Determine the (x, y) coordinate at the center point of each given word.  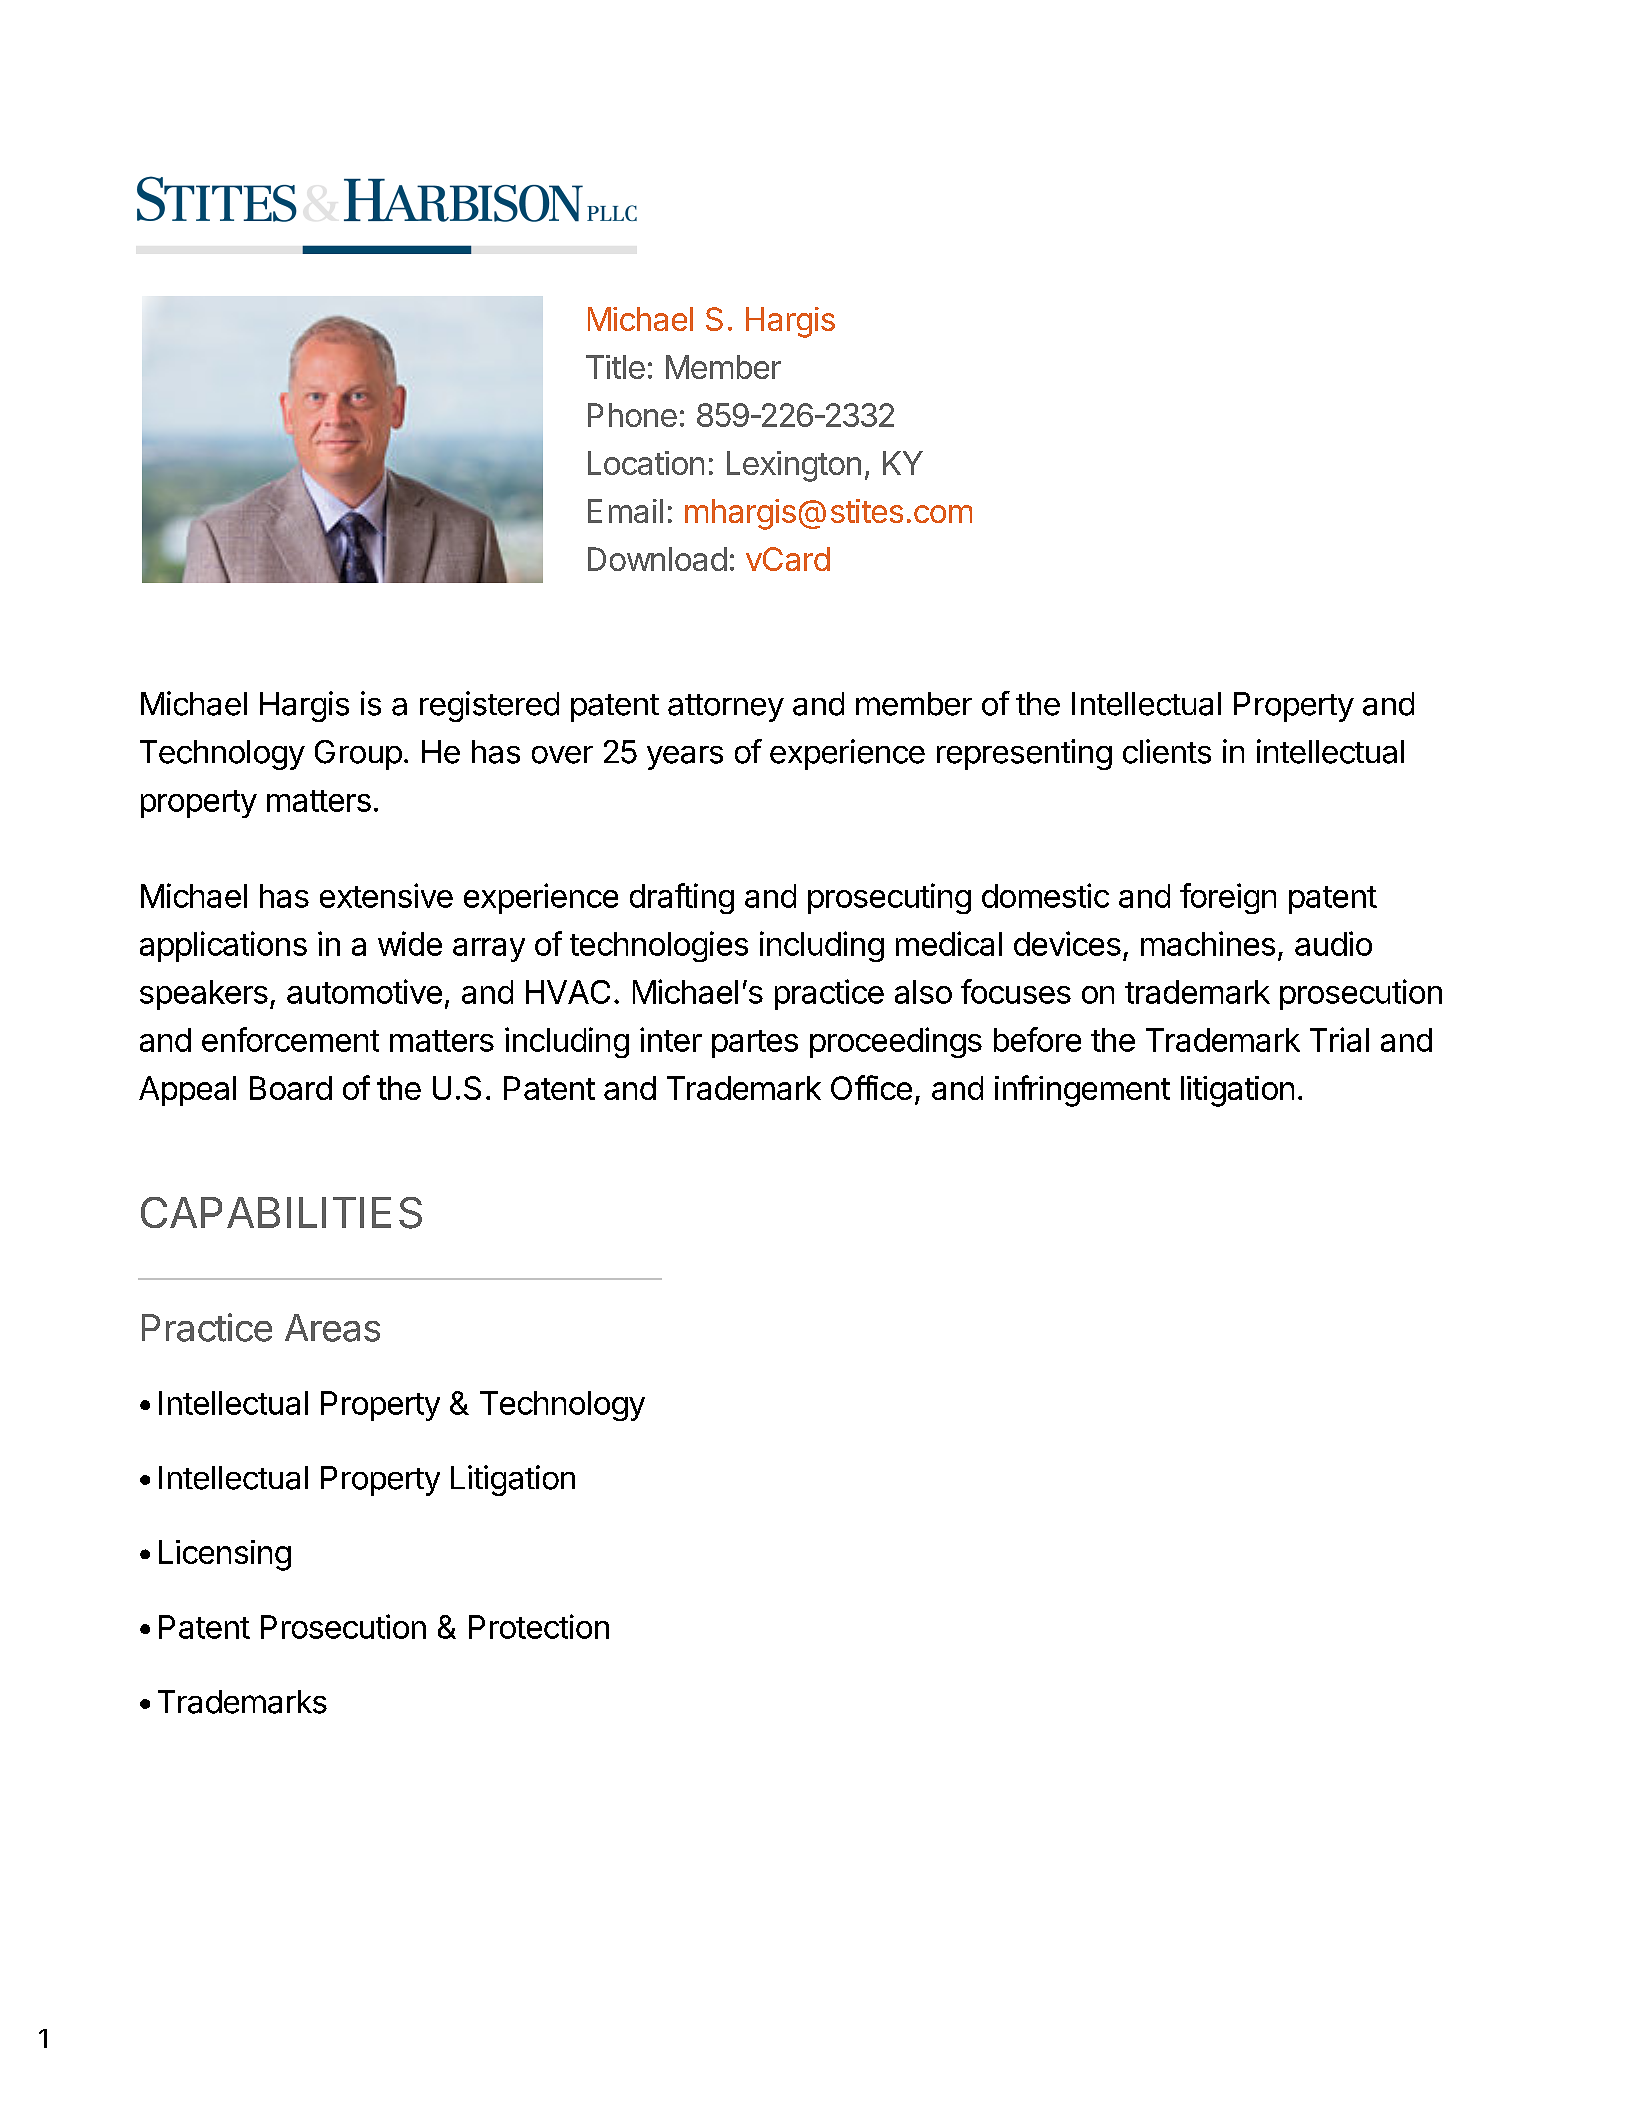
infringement (1082, 1091)
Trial (1339, 1039)
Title (615, 367)
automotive (364, 991)
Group (358, 755)
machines (1208, 943)
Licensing (225, 1555)
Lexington (794, 466)
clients (1167, 751)
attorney (726, 708)
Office (871, 1087)
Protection (539, 1626)
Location (646, 463)
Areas (332, 1328)
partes (755, 1044)
